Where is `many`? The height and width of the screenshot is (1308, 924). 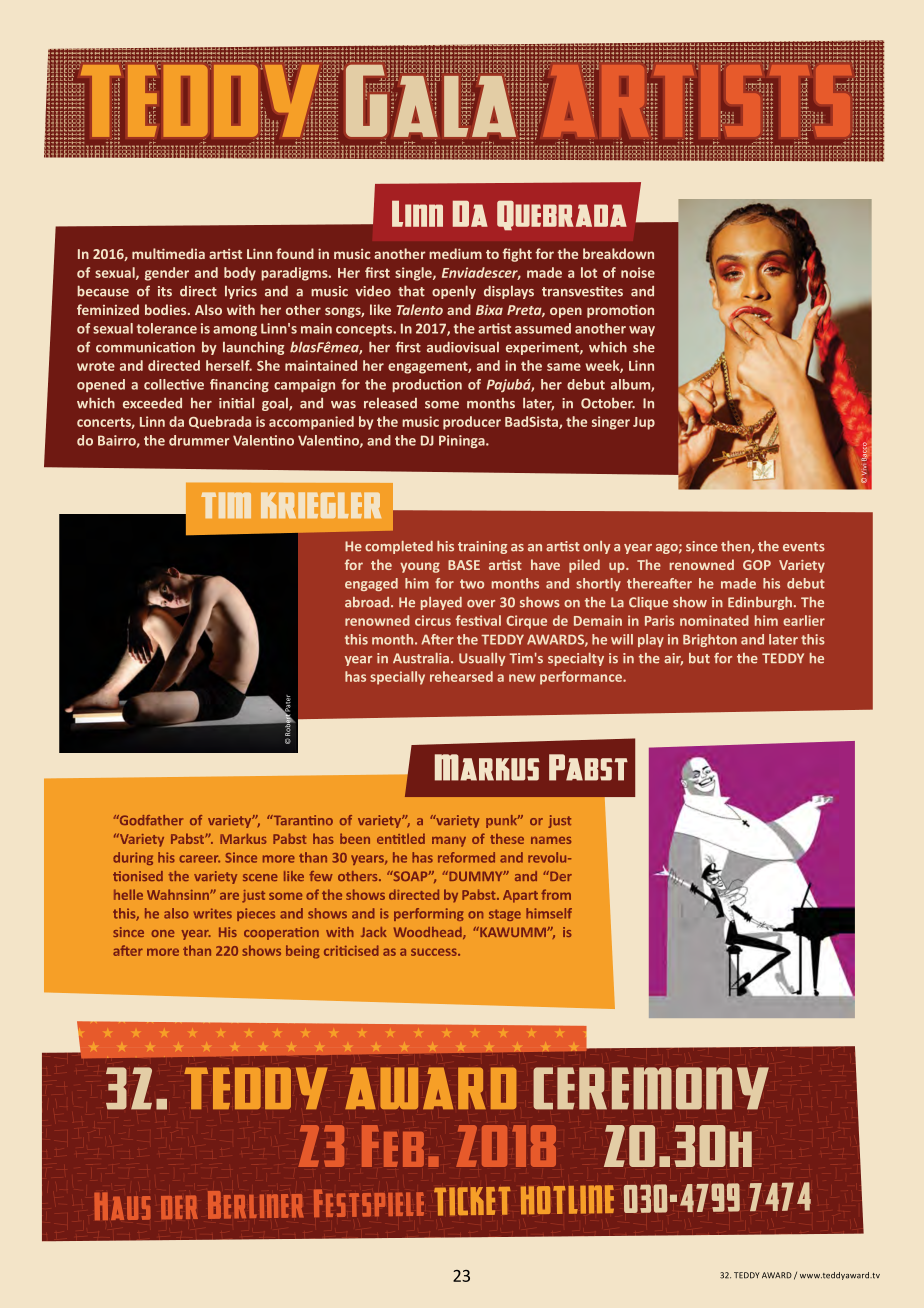 many is located at coordinates (449, 842).
